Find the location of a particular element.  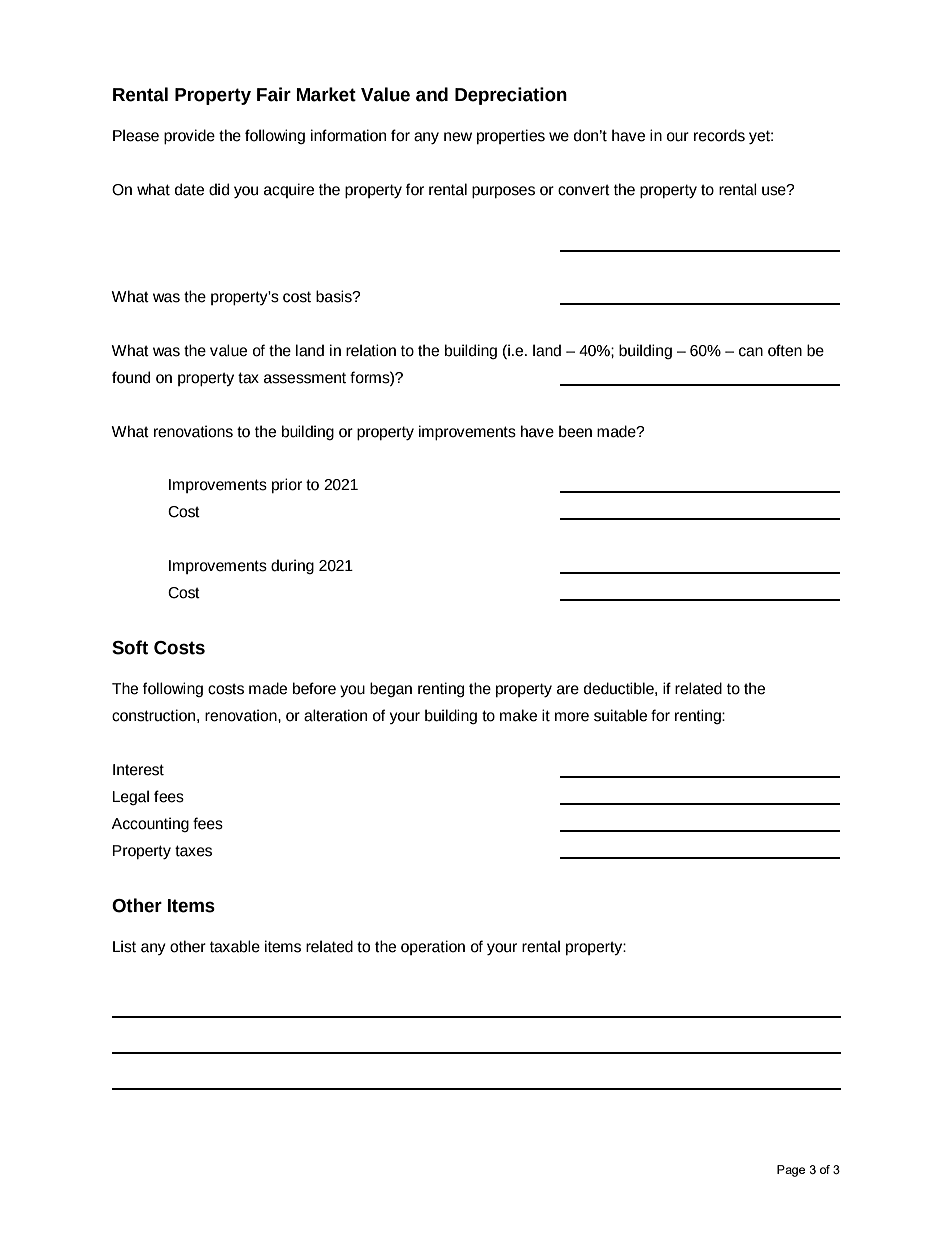

suitable is located at coordinates (620, 715).
